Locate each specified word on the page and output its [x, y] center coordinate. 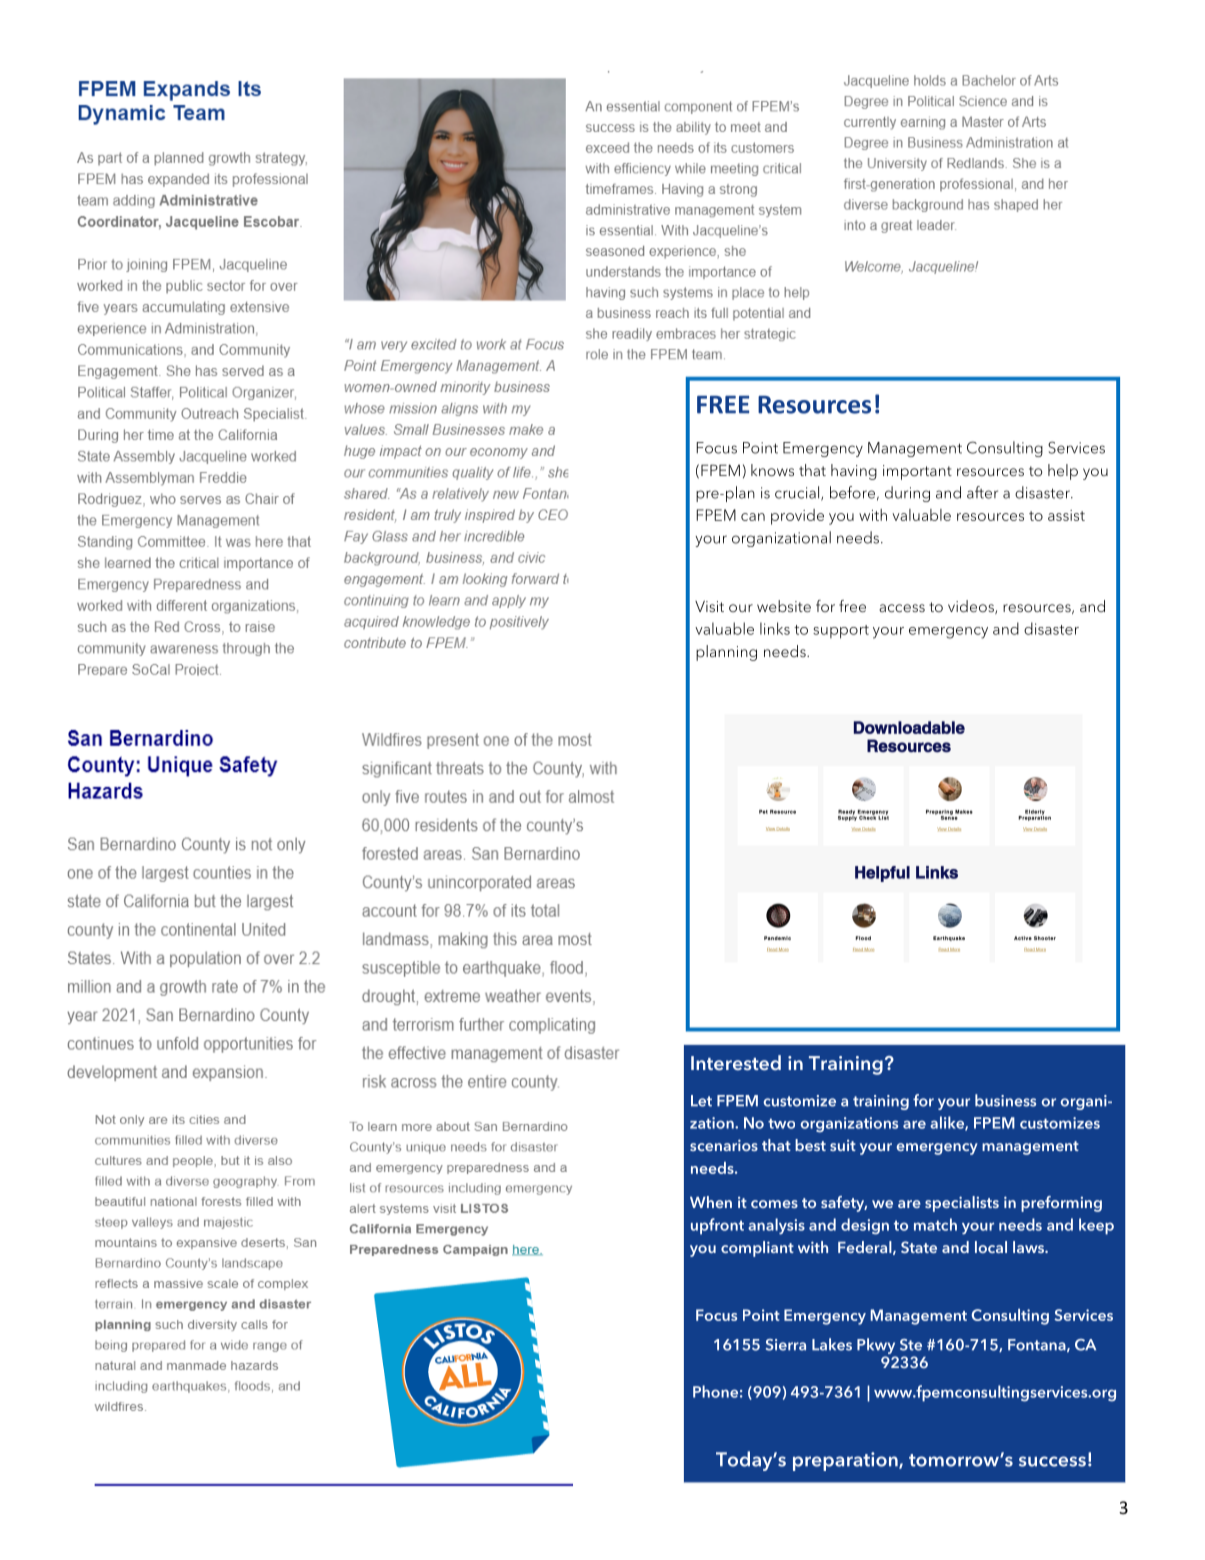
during [907, 494]
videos [972, 607]
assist [1066, 515]
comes [774, 1204]
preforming [1061, 1204]
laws [1029, 1247]
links [775, 628]
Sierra [786, 1345]
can [753, 517]
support [841, 632]
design [865, 1226]
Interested [736, 1062]
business [1005, 1100]
